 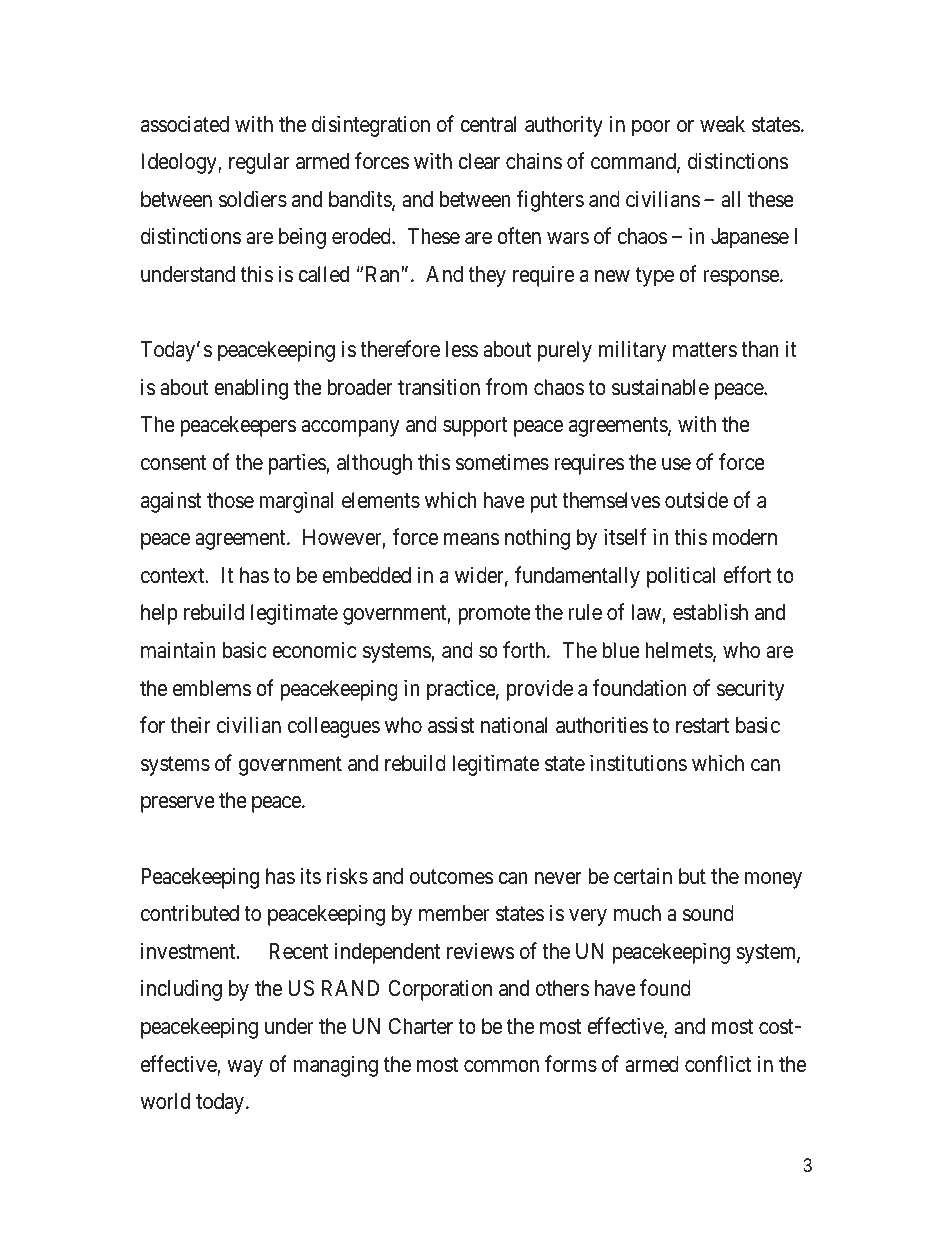 I want to click on maintain, so click(x=178, y=650).
